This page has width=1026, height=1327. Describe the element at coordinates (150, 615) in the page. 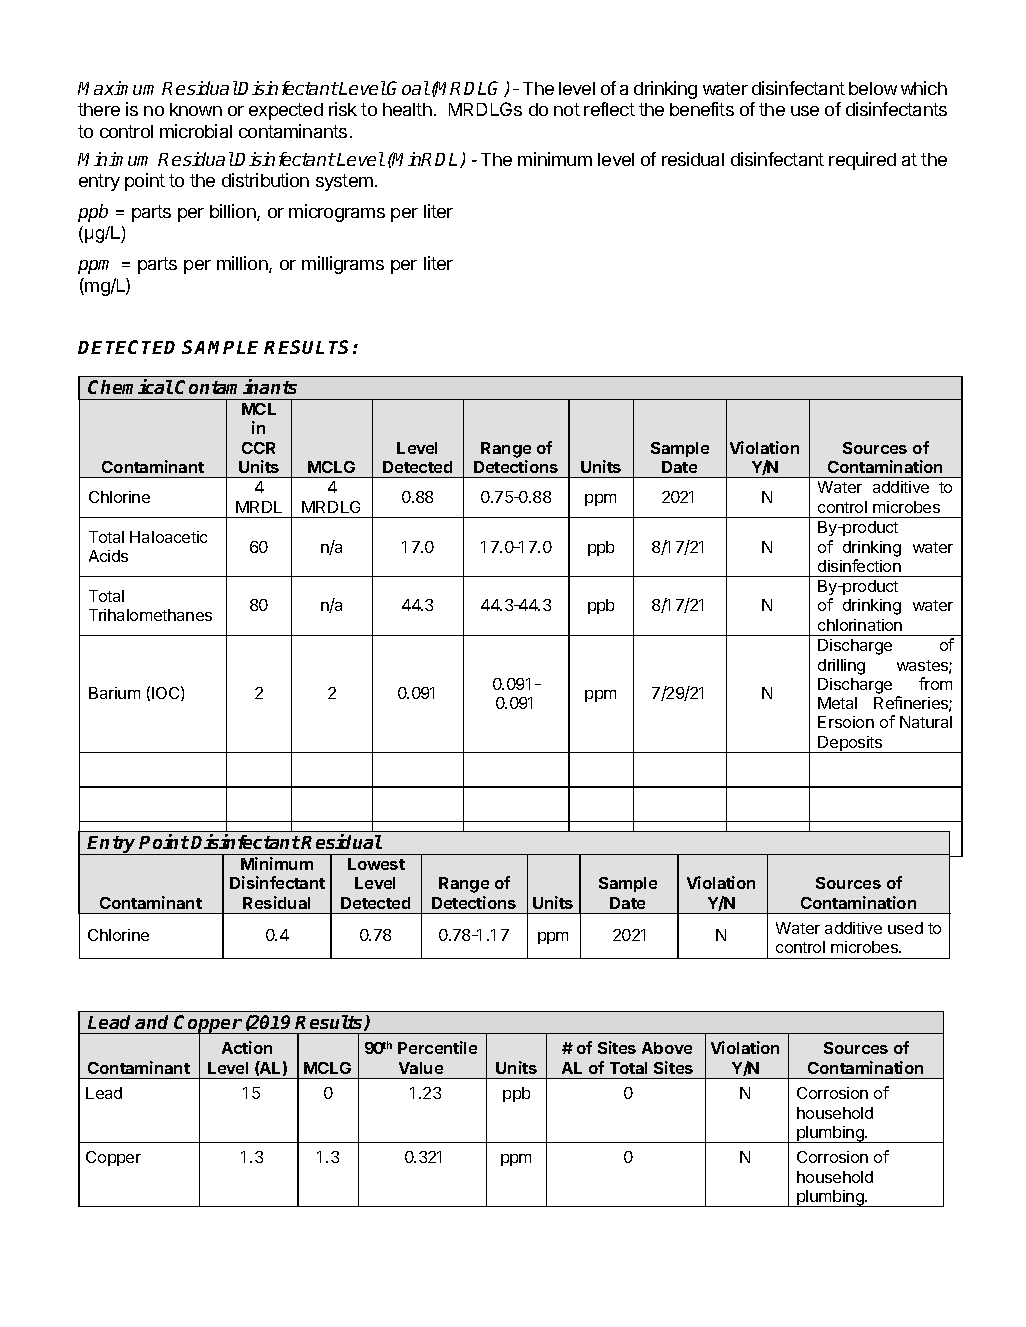

I see `Trihalomethanes` at that location.
